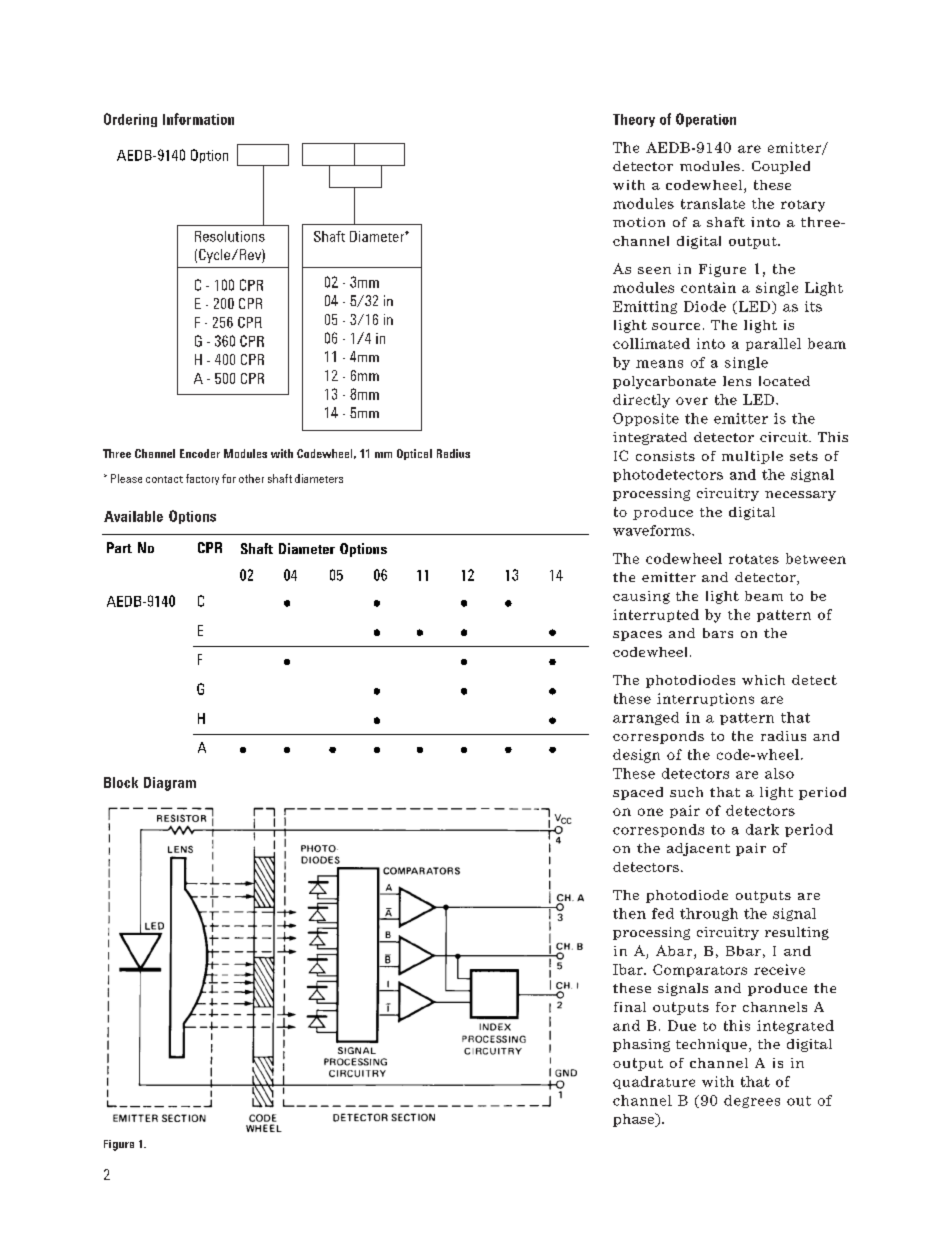 This page has height=1233, width=952. What do you see at coordinates (634, 120) in the page?
I see `Theory` at bounding box center [634, 120].
